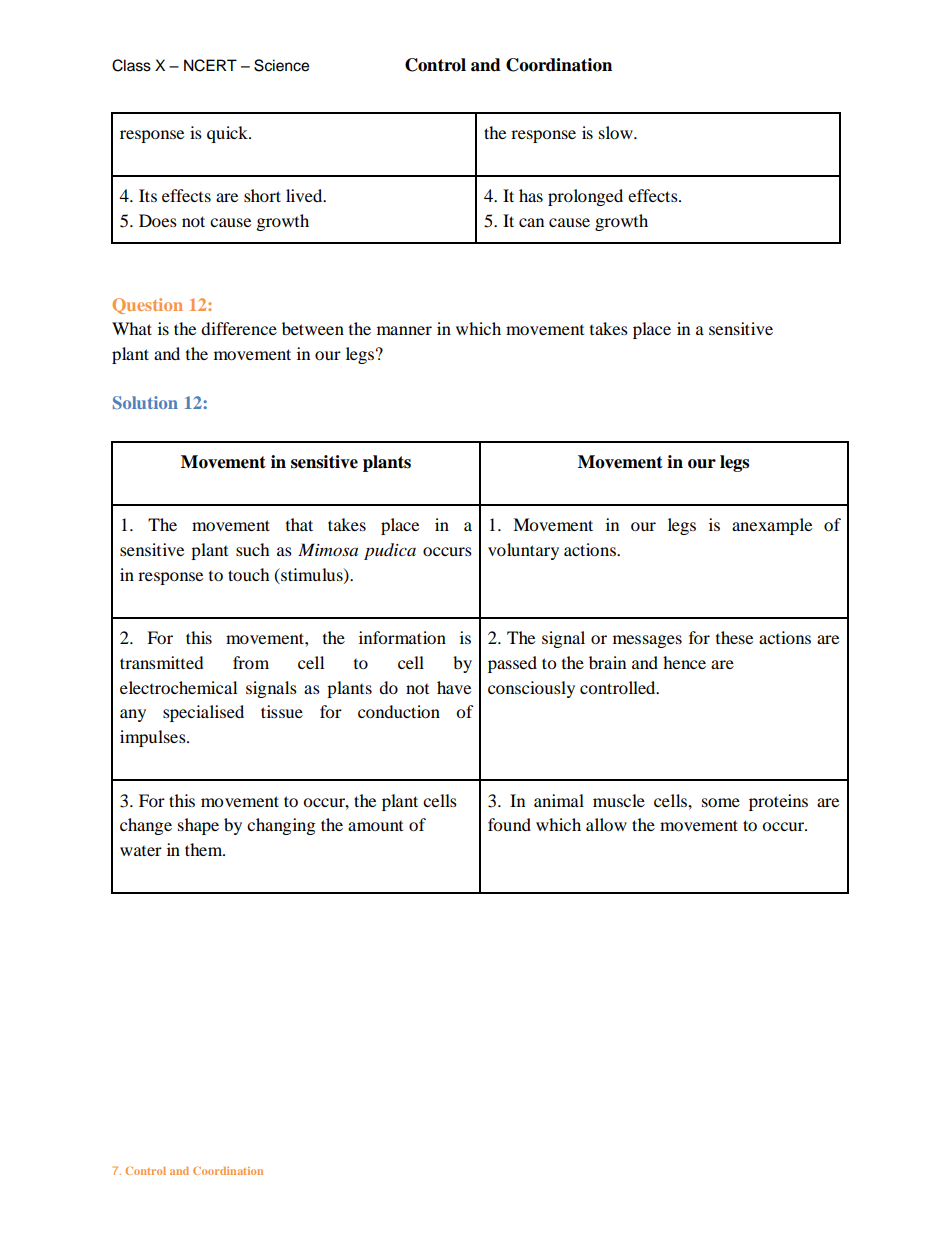  What do you see at coordinates (145, 402) in the document?
I see `Solution` at bounding box center [145, 402].
